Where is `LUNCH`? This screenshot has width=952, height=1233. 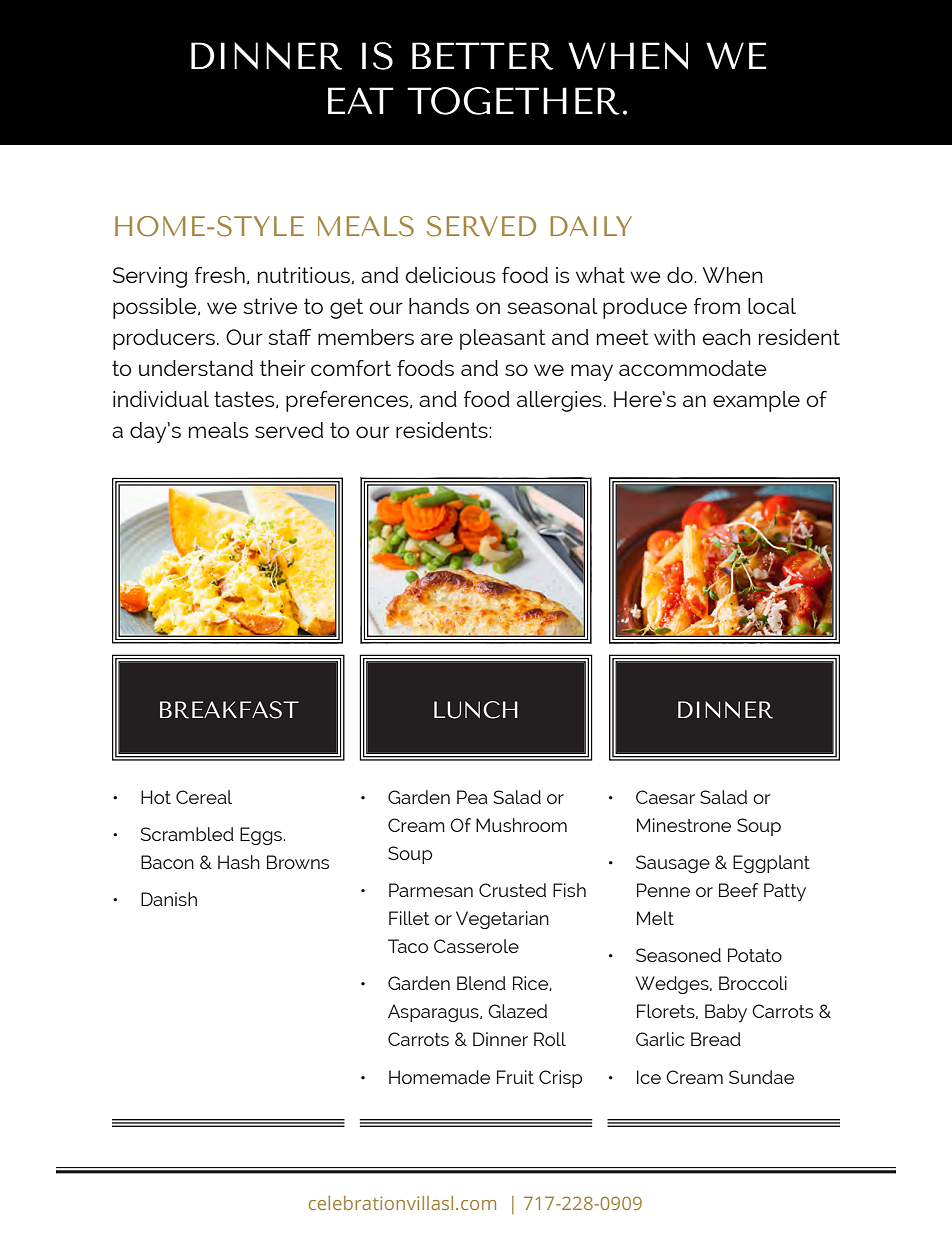 LUNCH is located at coordinates (476, 710).
